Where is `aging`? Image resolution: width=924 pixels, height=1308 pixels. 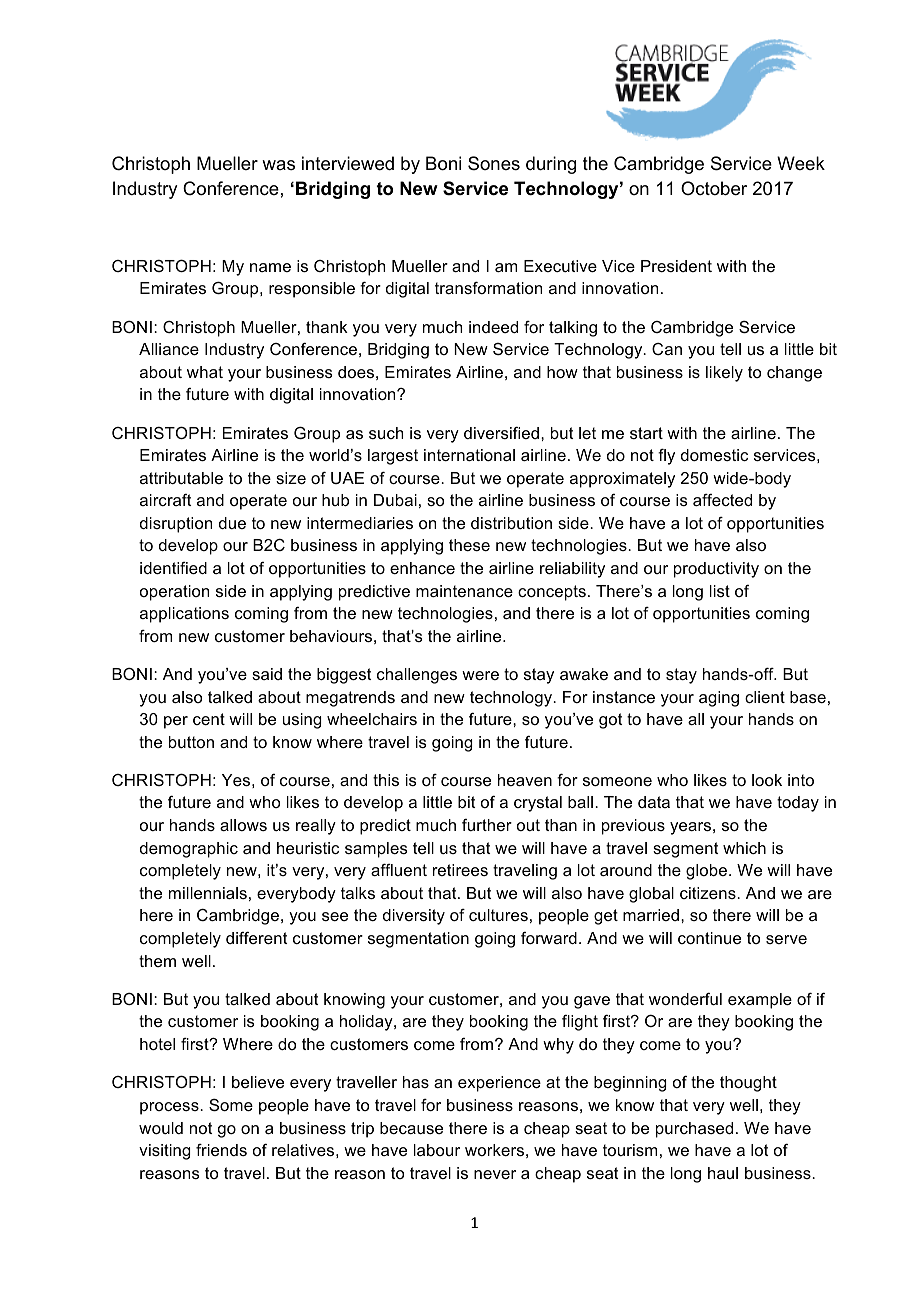
aging is located at coordinates (719, 699).
